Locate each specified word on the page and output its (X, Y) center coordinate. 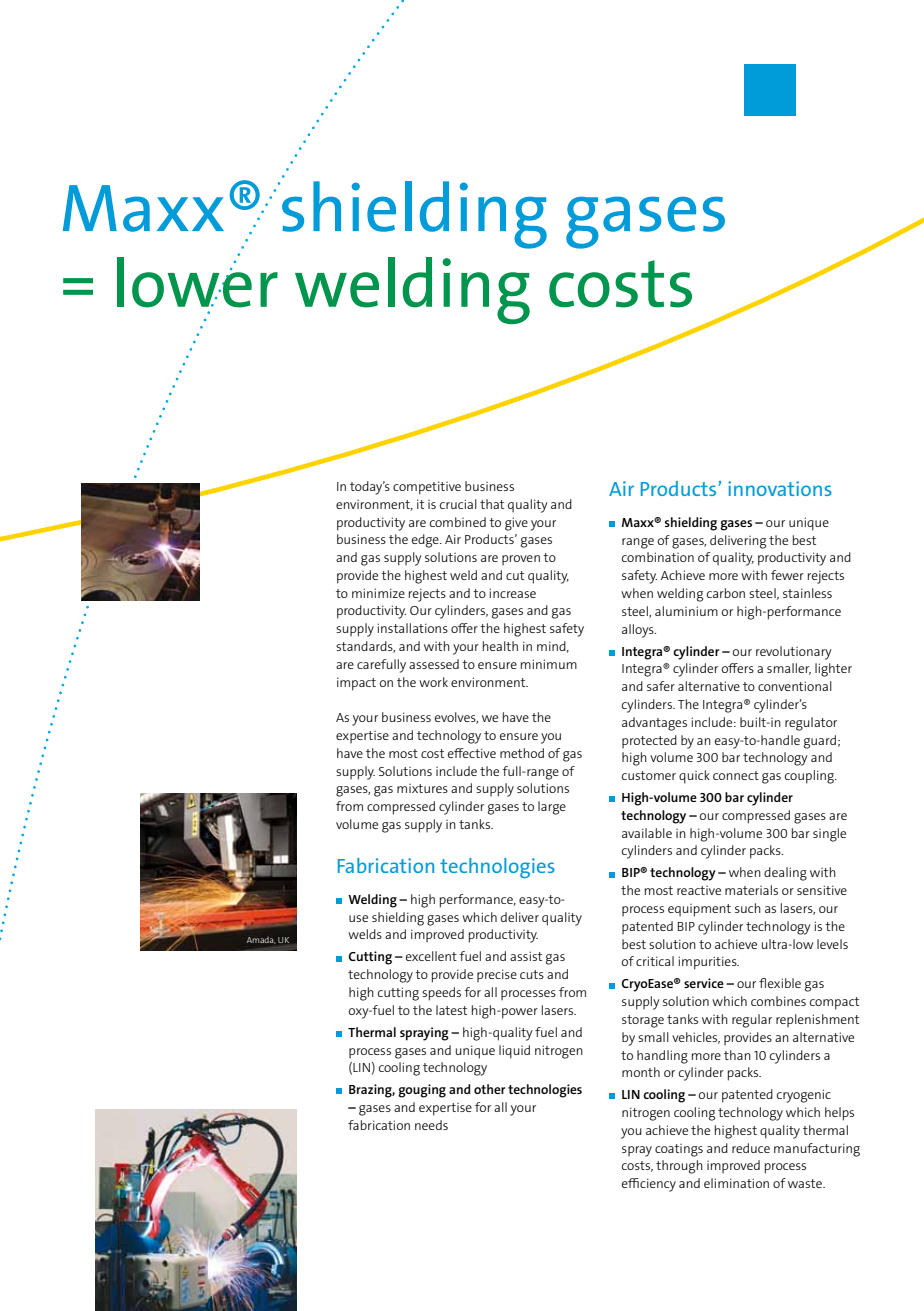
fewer (787, 575)
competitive (427, 488)
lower (197, 281)
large (552, 808)
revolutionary (794, 653)
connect (736, 775)
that (492, 504)
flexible (780, 983)
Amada (261, 940)
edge (426, 541)
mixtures (422, 788)
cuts (532, 974)
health (500, 646)
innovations (780, 488)
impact (356, 684)
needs (431, 1125)
